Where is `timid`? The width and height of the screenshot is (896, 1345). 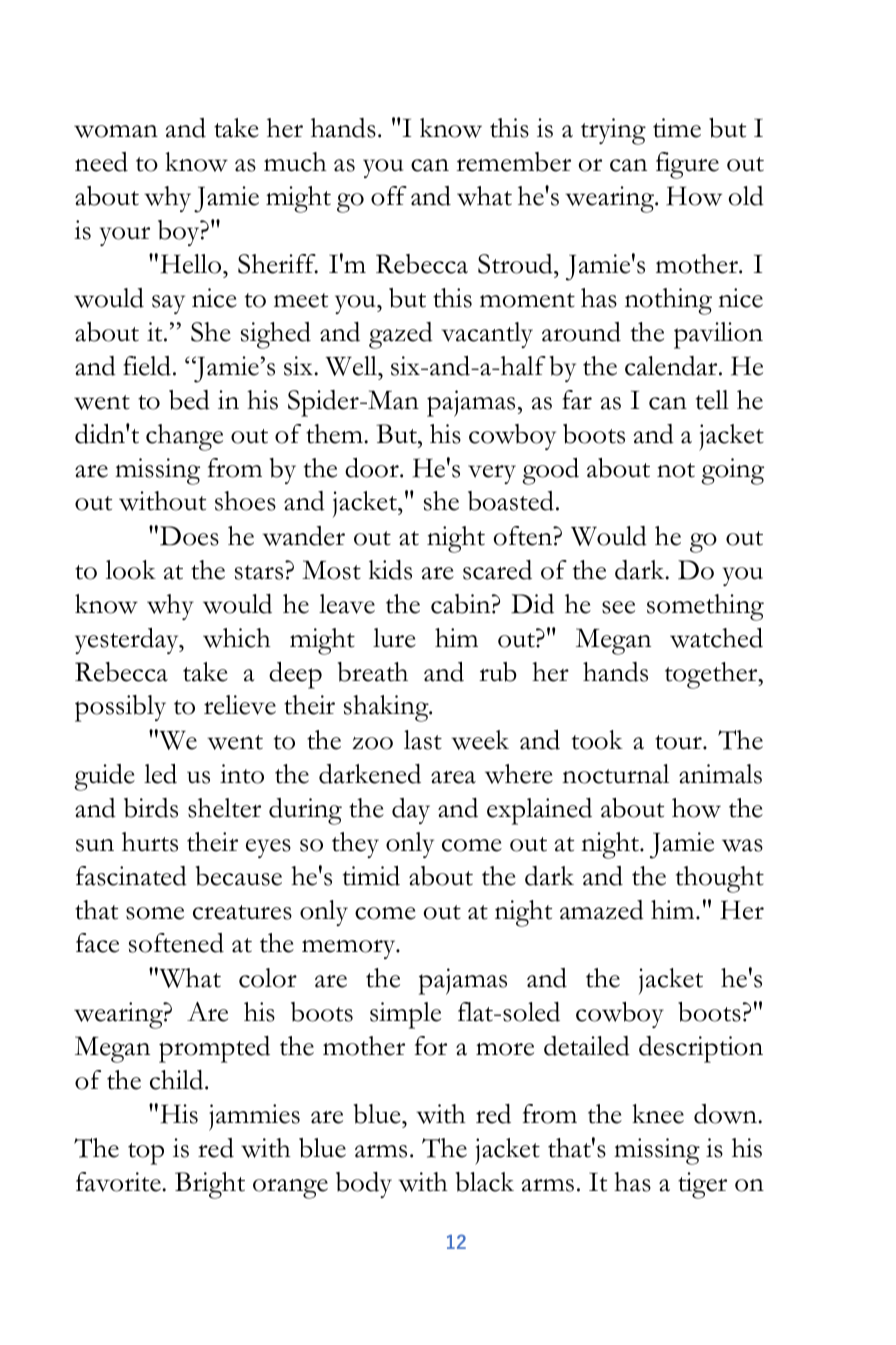
timid is located at coordinates (371, 876).
